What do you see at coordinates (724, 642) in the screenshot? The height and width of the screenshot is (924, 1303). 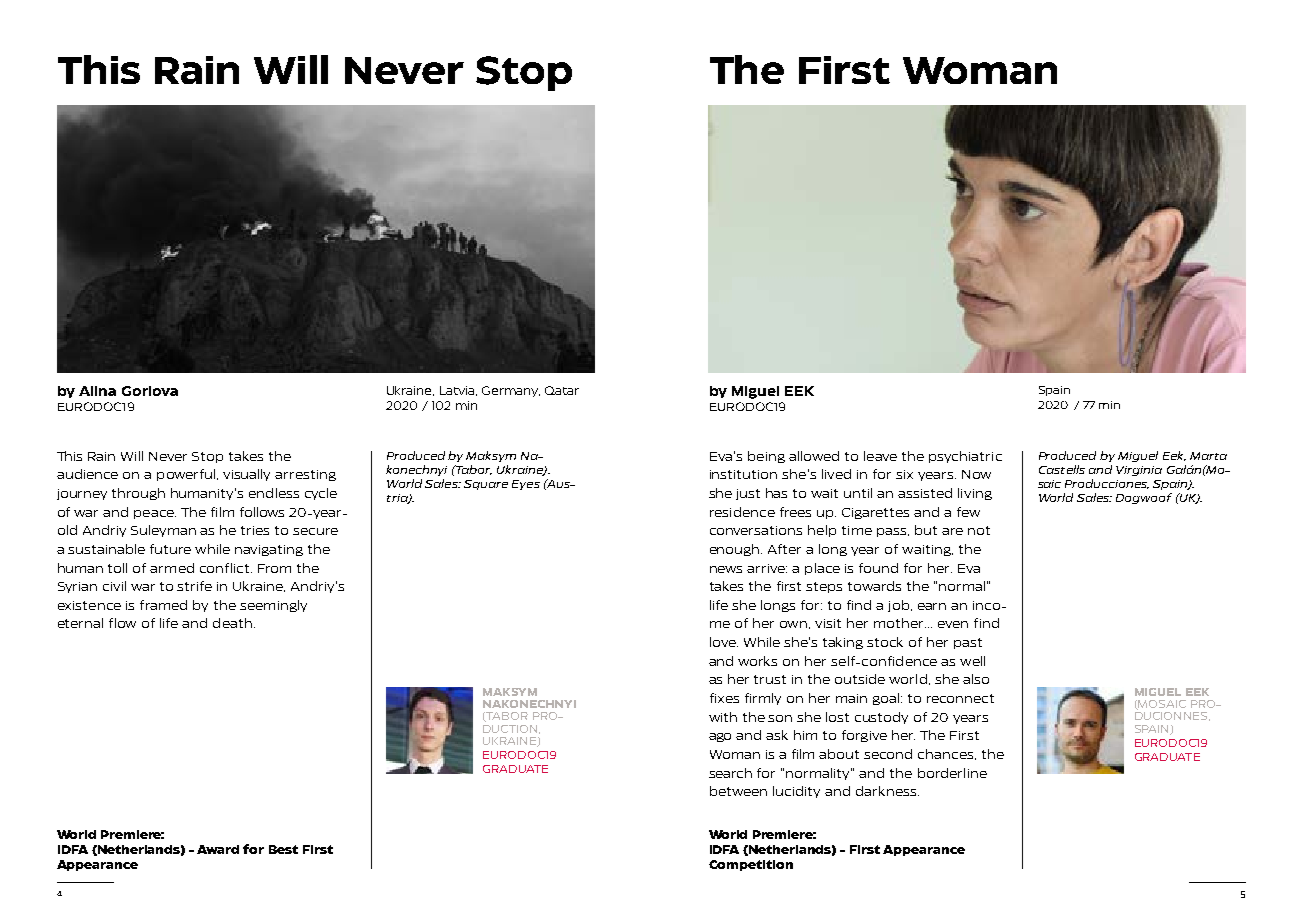 I see `love` at bounding box center [724, 642].
